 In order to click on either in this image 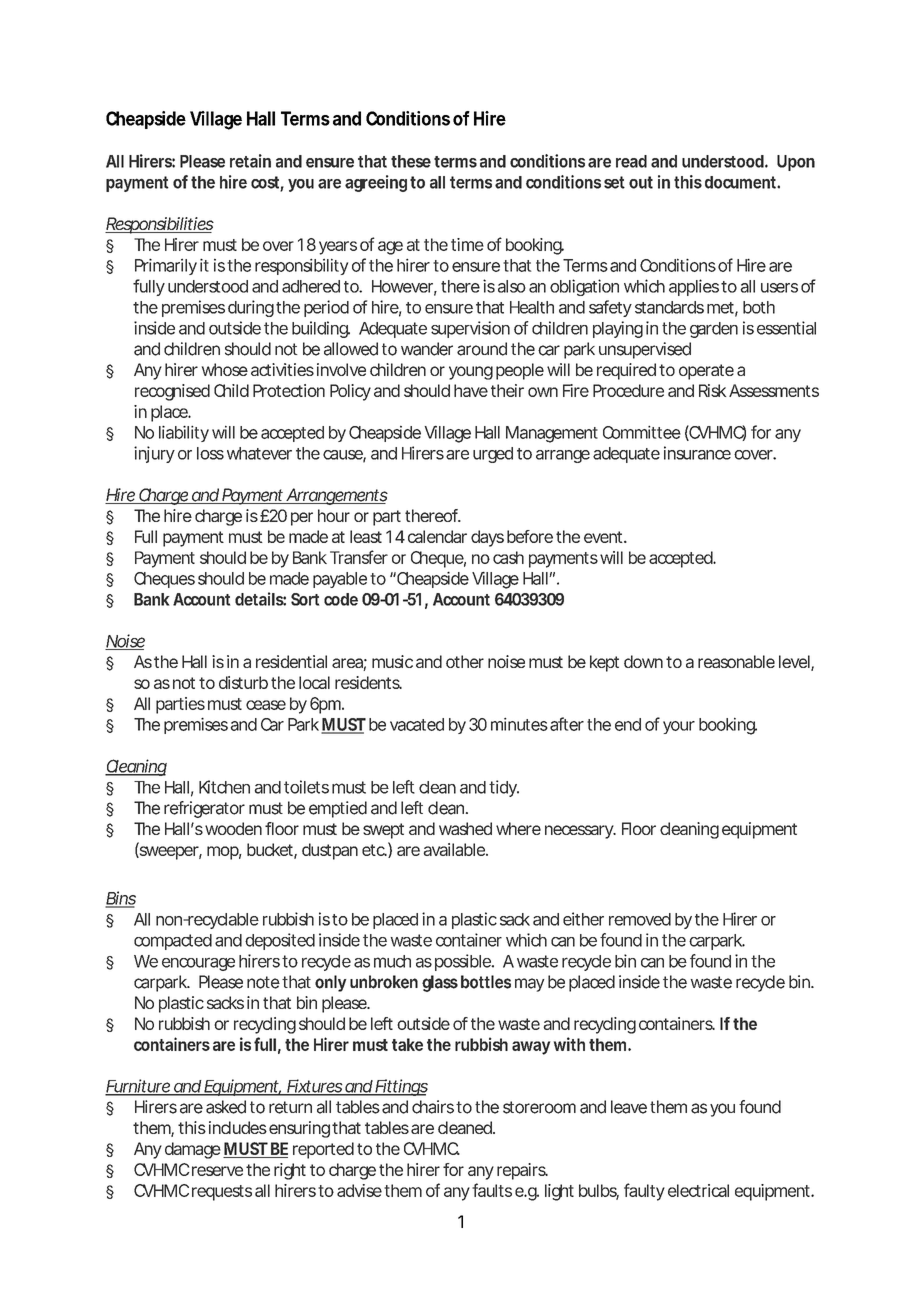, I will do `click(583, 919)`.
